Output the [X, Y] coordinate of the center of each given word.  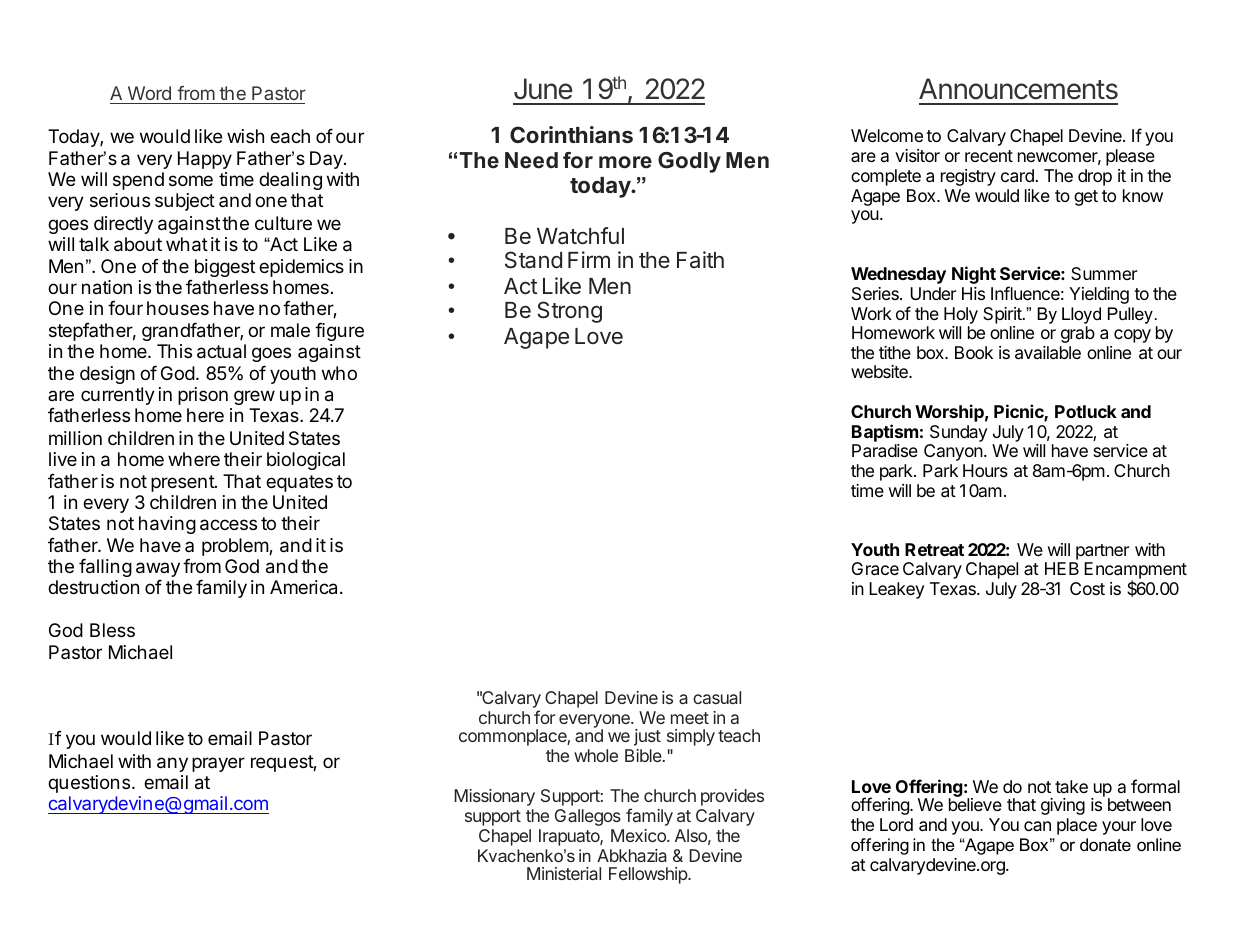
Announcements [1018, 89]
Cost [1087, 588]
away [158, 571]
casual [717, 697]
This [174, 351]
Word [149, 93]
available [1048, 353]
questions [89, 784]
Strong [569, 312]
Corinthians [571, 134]
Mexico [639, 835]
